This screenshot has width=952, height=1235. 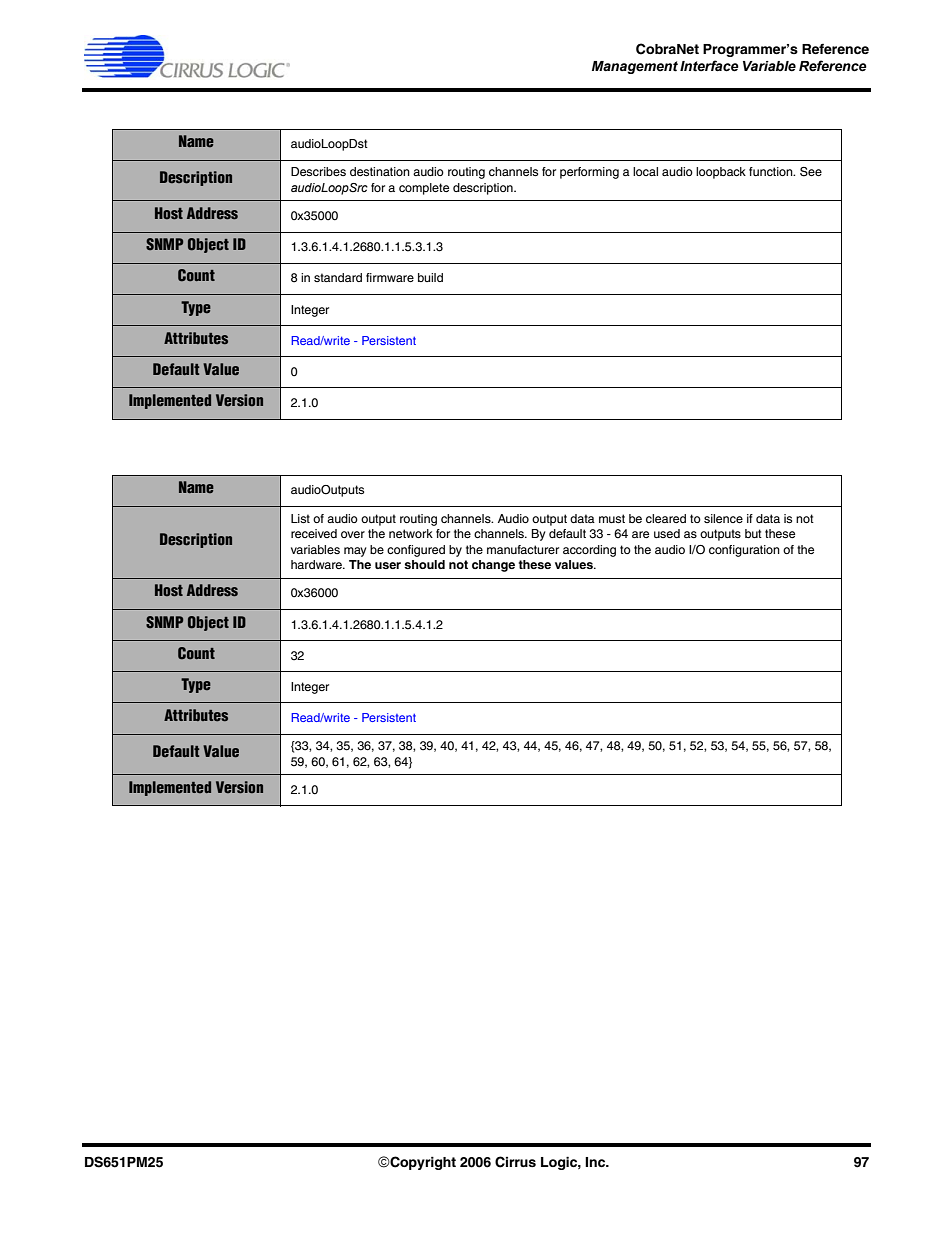 I want to click on configuration, so click(x=744, y=551).
